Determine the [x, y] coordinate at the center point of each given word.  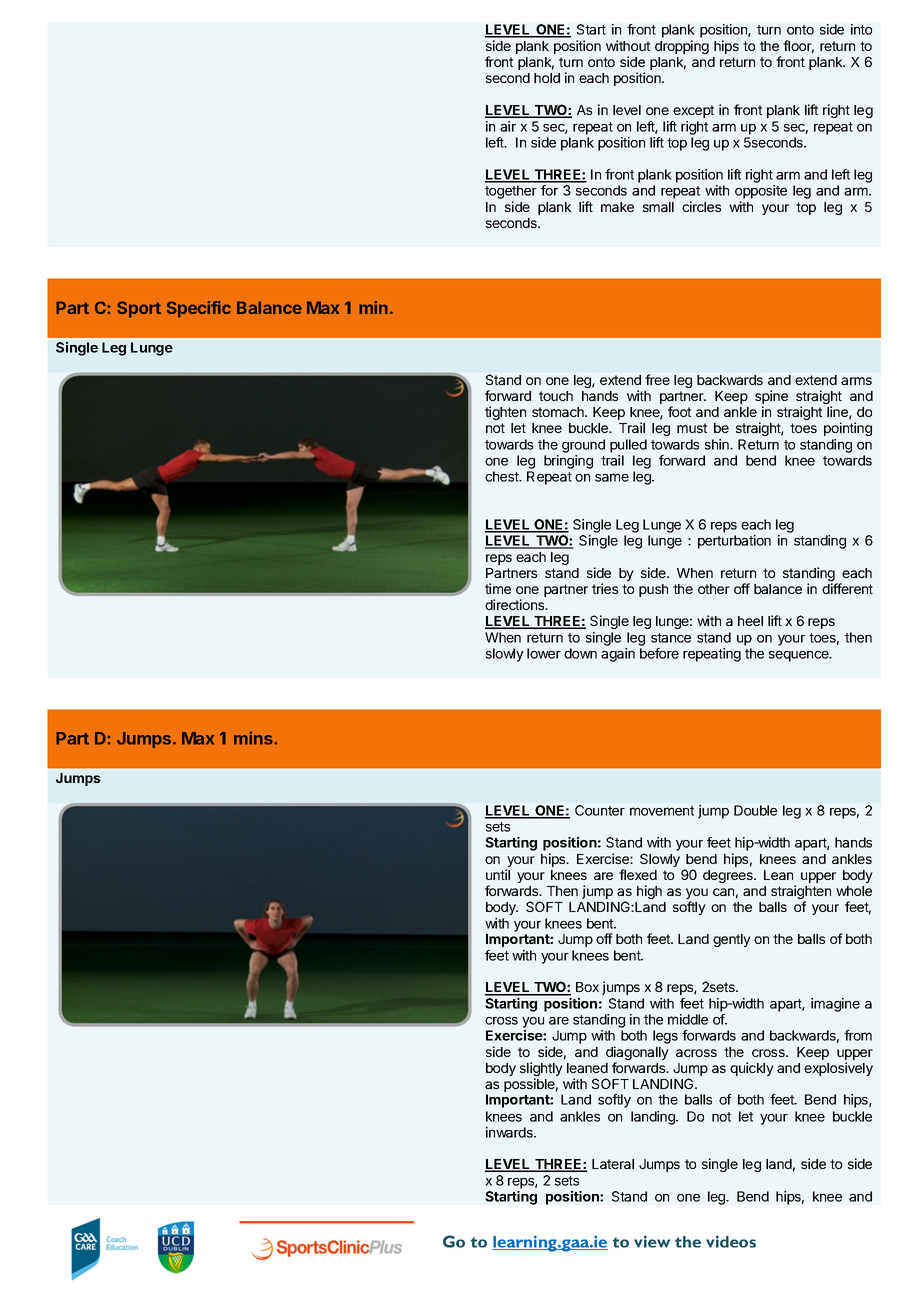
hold [547, 78]
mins [254, 738]
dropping [682, 47]
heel [750, 621]
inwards [510, 1132]
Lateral [613, 1164]
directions [516, 604]
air [508, 126]
